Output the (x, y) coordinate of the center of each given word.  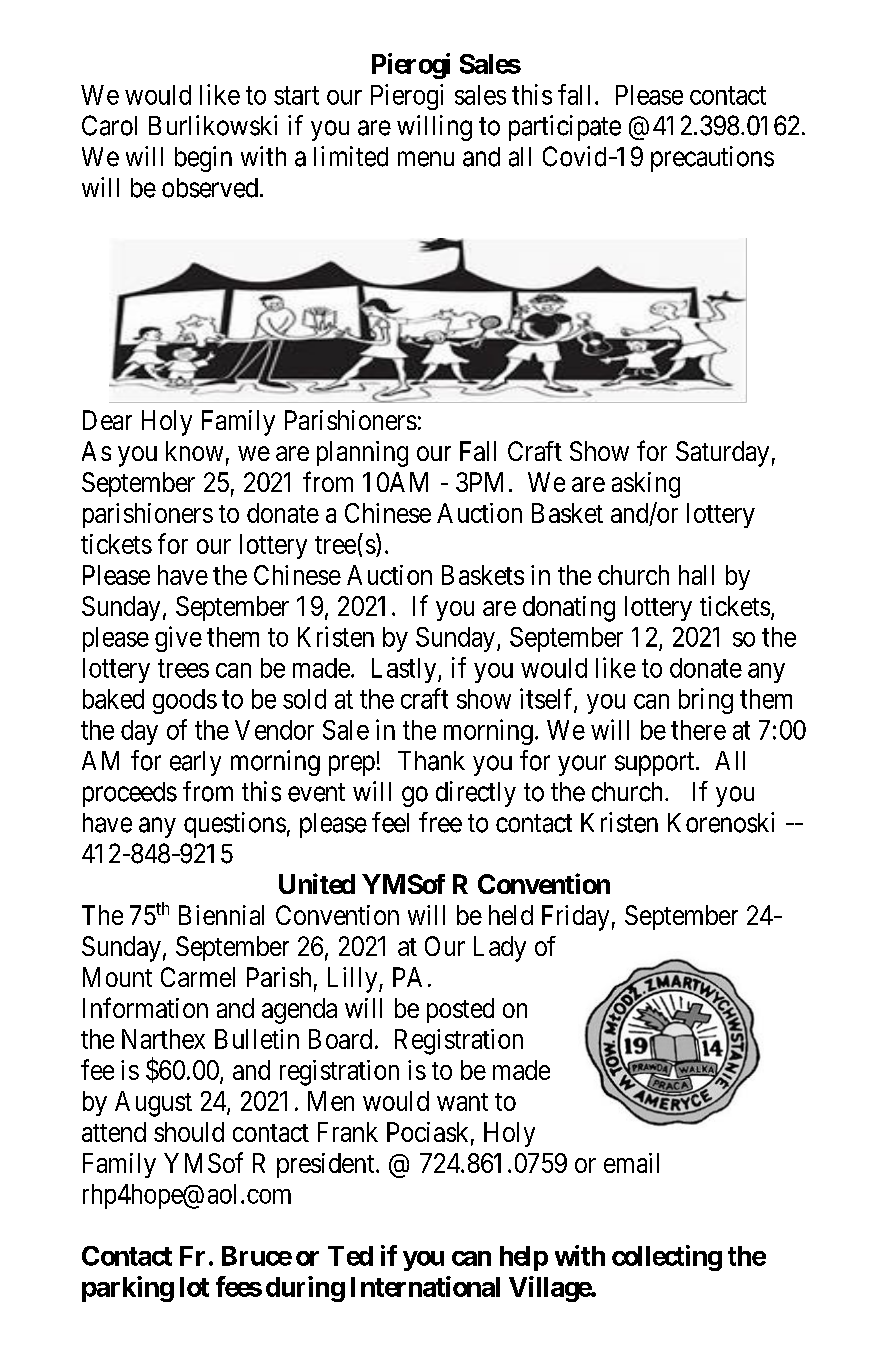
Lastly (405, 670)
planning (362, 454)
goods (185, 701)
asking (646, 485)
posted (460, 1010)
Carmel (198, 977)
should (189, 1132)
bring (706, 701)
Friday (575, 918)
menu (426, 159)
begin (203, 159)
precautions (712, 159)
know (194, 451)
